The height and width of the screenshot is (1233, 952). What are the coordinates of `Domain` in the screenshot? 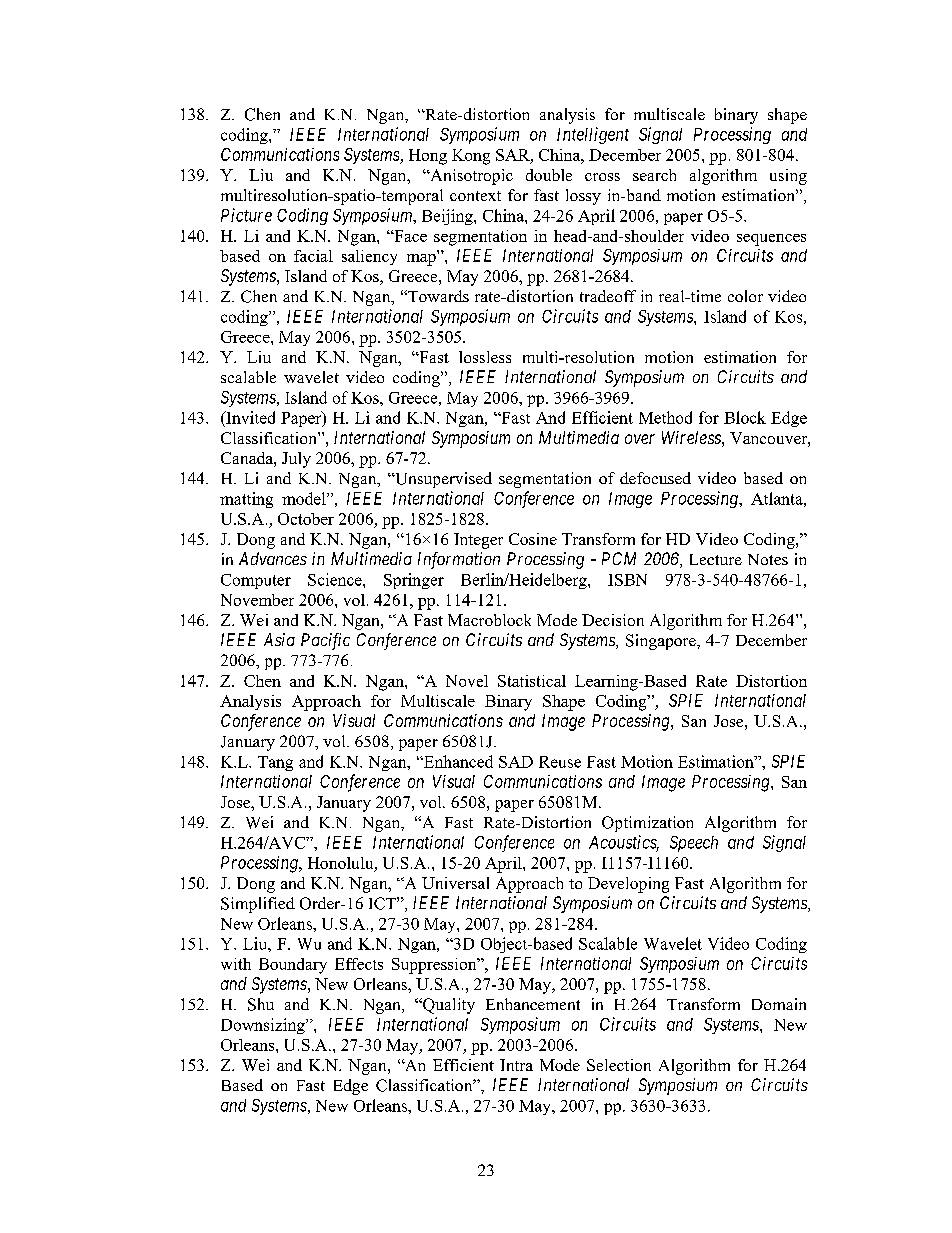 It's located at (779, 1004).
